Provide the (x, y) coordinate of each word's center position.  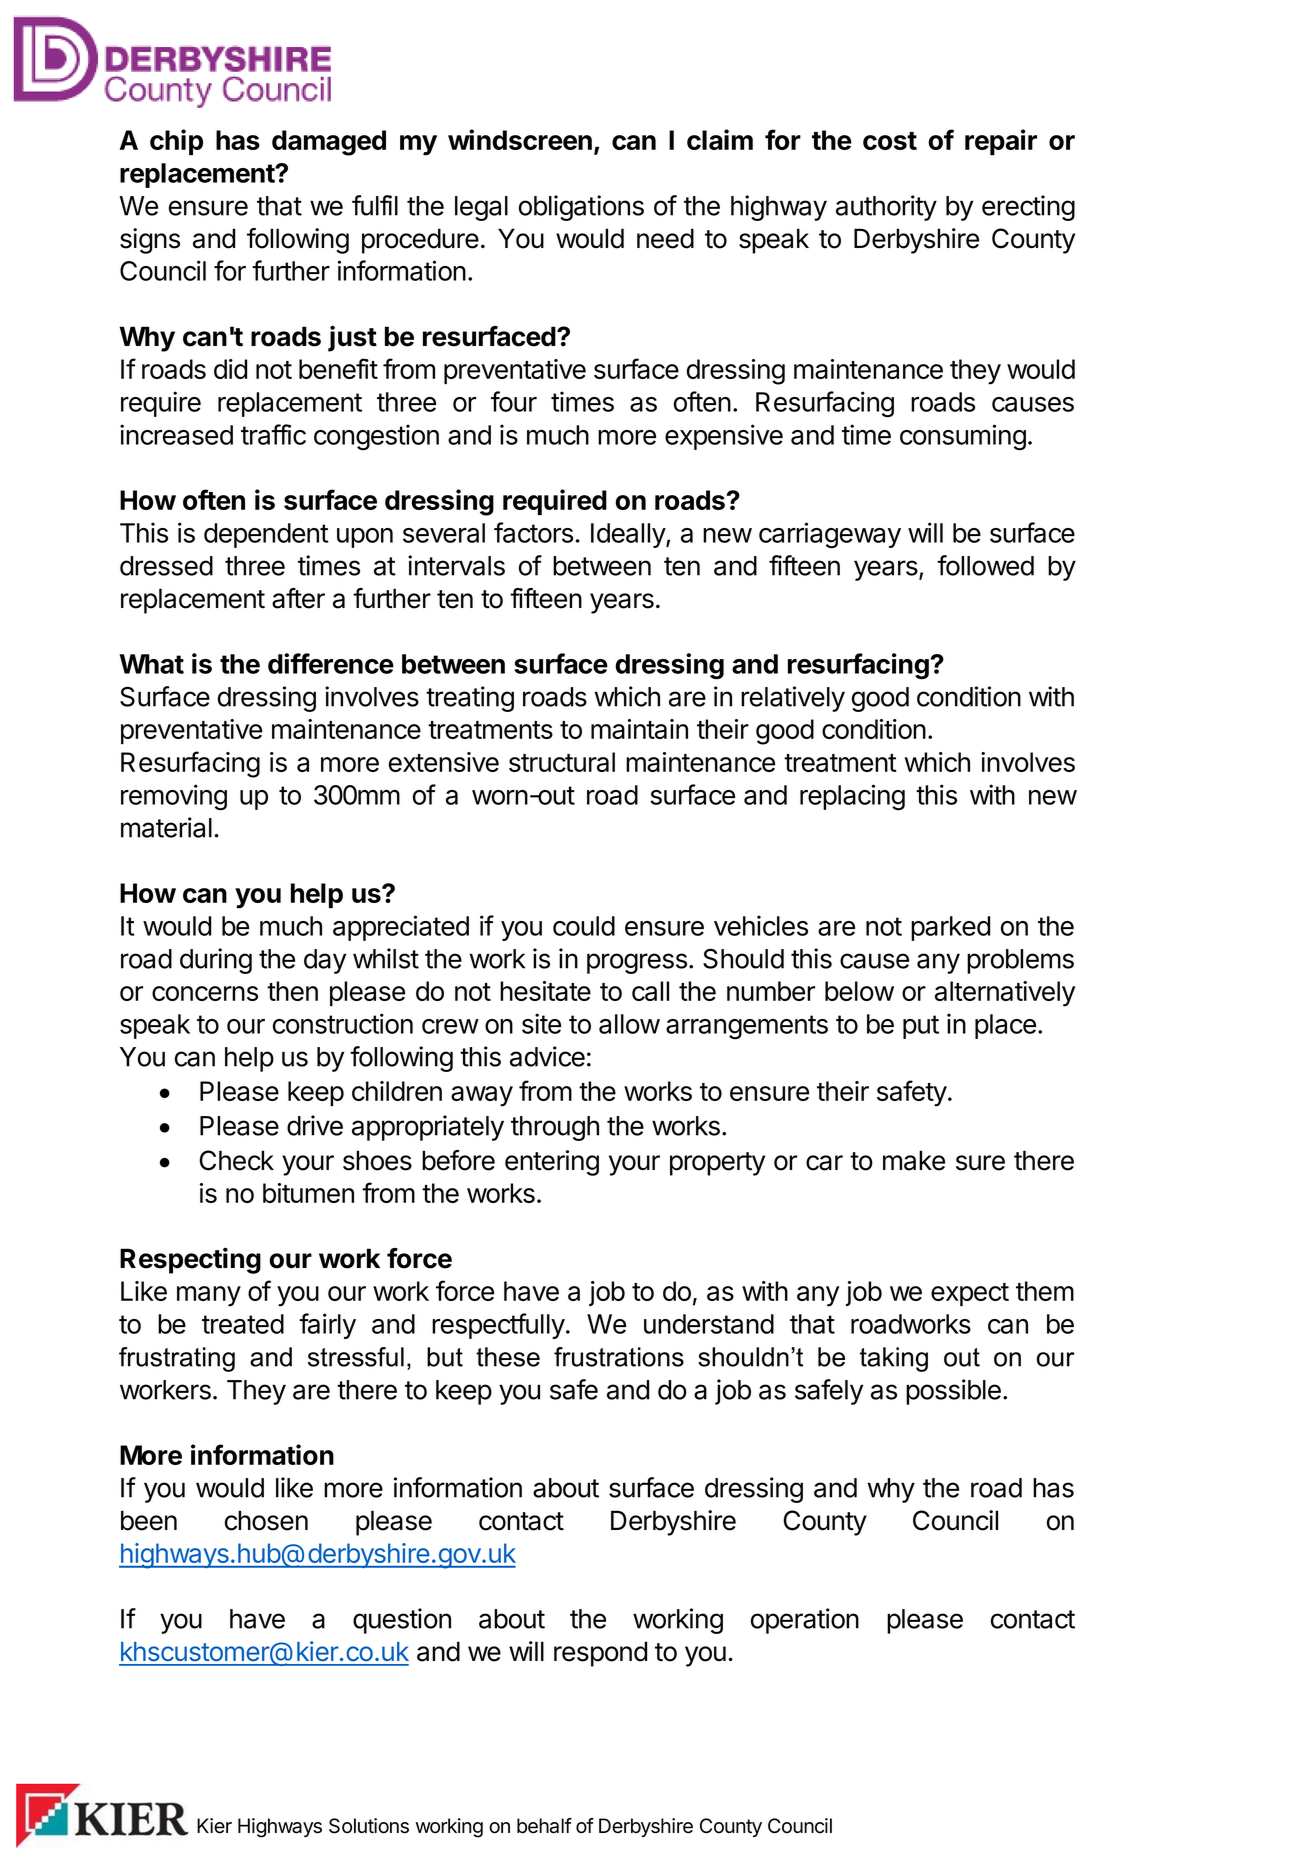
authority (886, 208)
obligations (581, 208)
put (921, 1027)
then (292, 991)
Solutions (369, 1826)
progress (637, 963)
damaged (329, 143)
